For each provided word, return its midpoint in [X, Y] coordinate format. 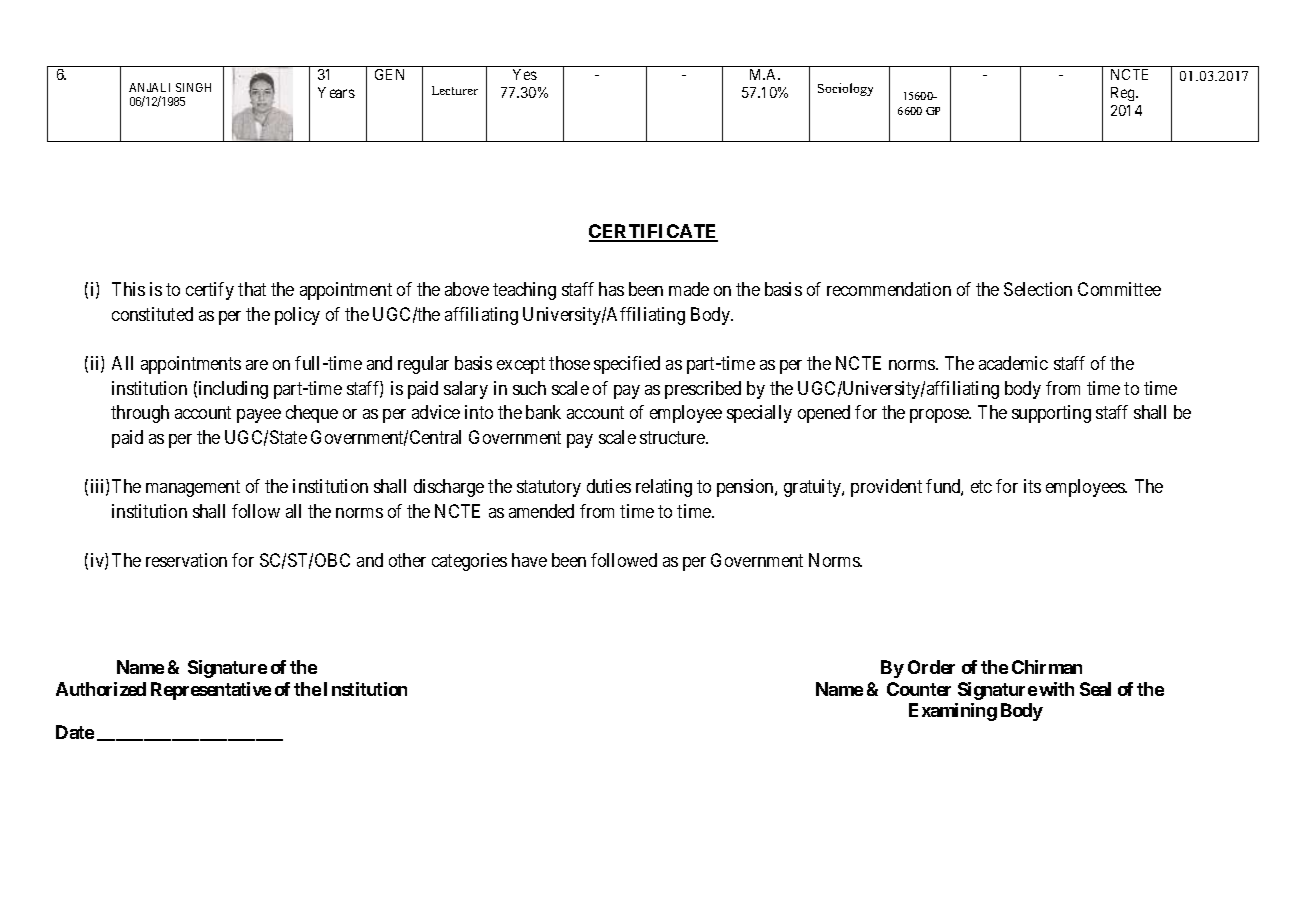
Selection [1038, 289]
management [193, 488]
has [611, 289]
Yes [525, 74]
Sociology [845, 89]
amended [541, 511]
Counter [919, 689]
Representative [211, 691]
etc [981, 486]
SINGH [193, 87]
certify [210, 291]
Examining [953, 712]
